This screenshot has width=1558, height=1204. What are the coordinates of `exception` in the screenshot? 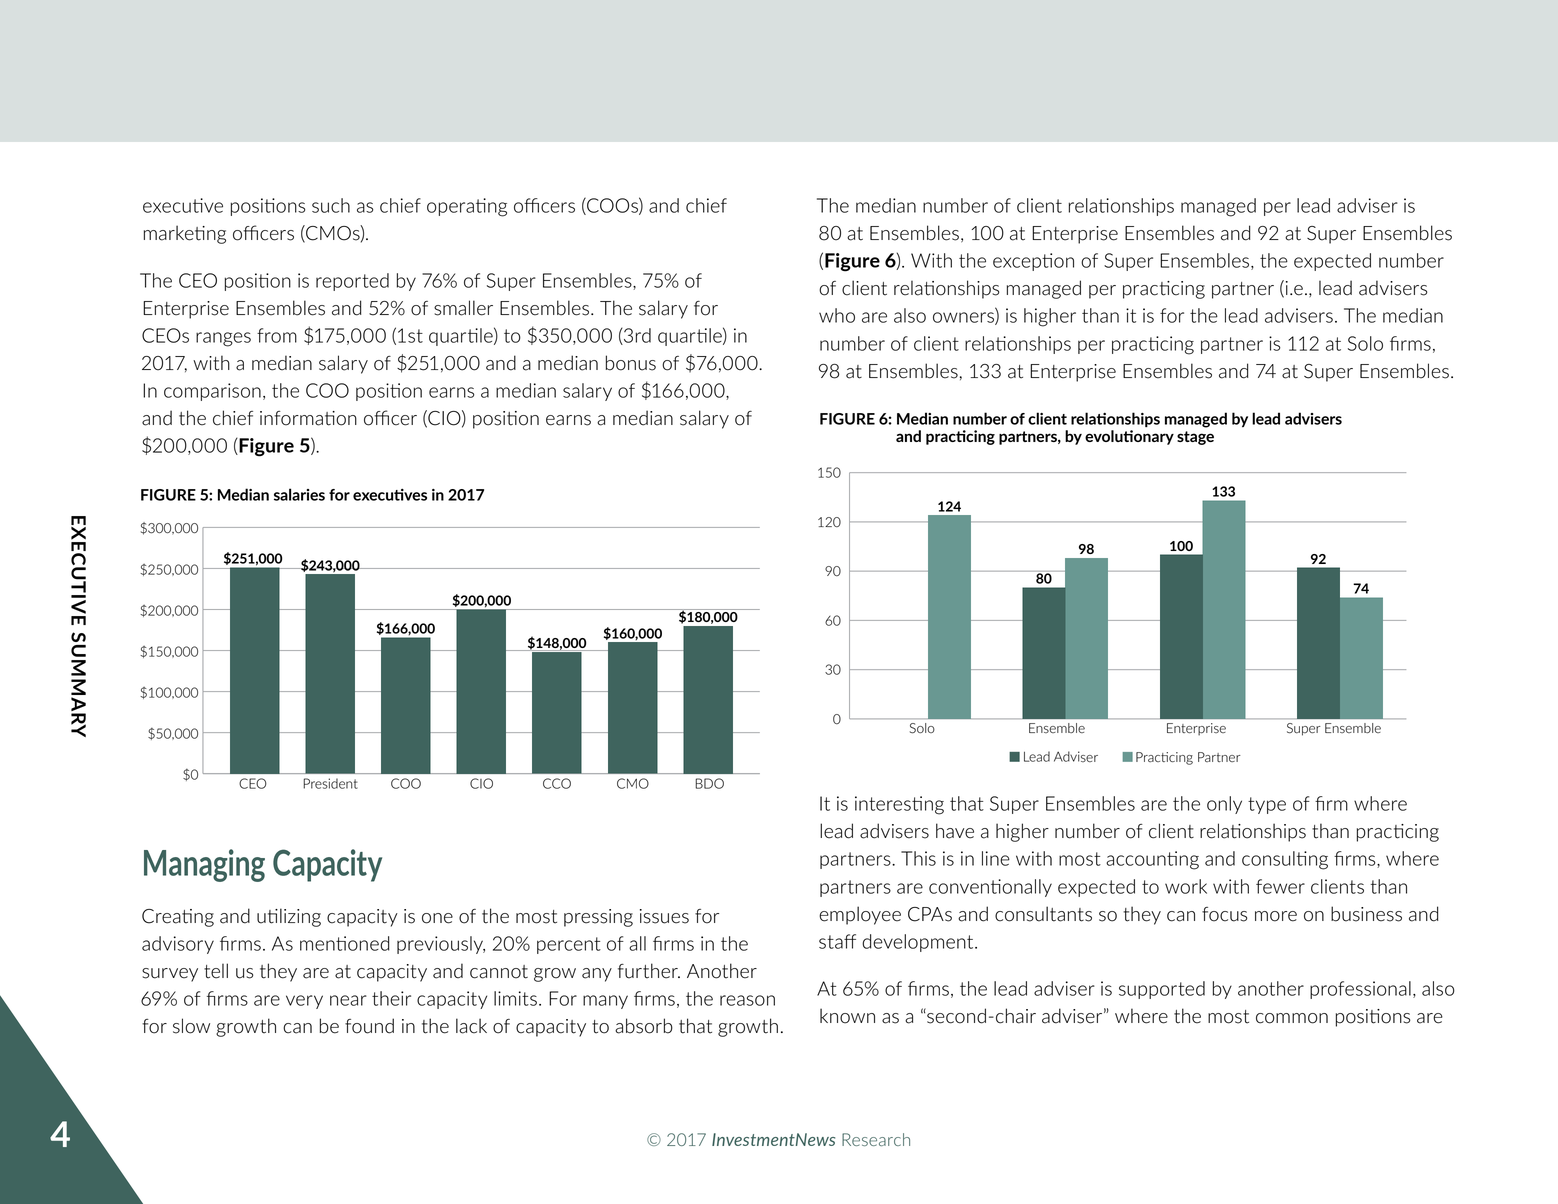 It's located at (1033, 262).
